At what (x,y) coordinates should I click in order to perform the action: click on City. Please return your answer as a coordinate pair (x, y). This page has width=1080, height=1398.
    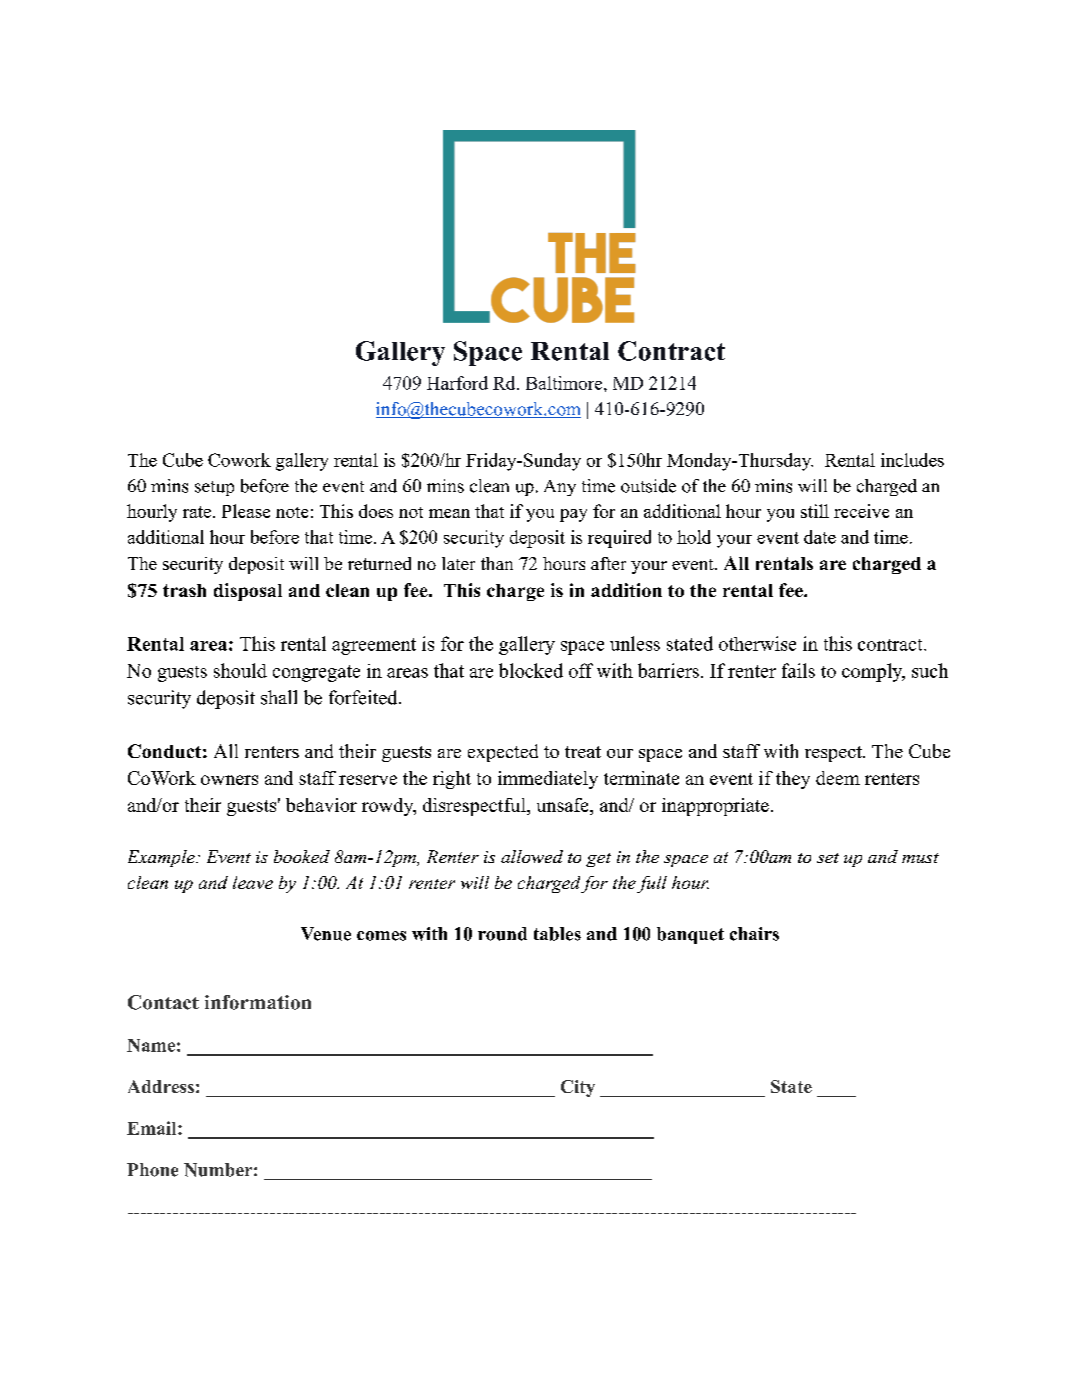
    Looking at the image, I should click on (578, 1088).
